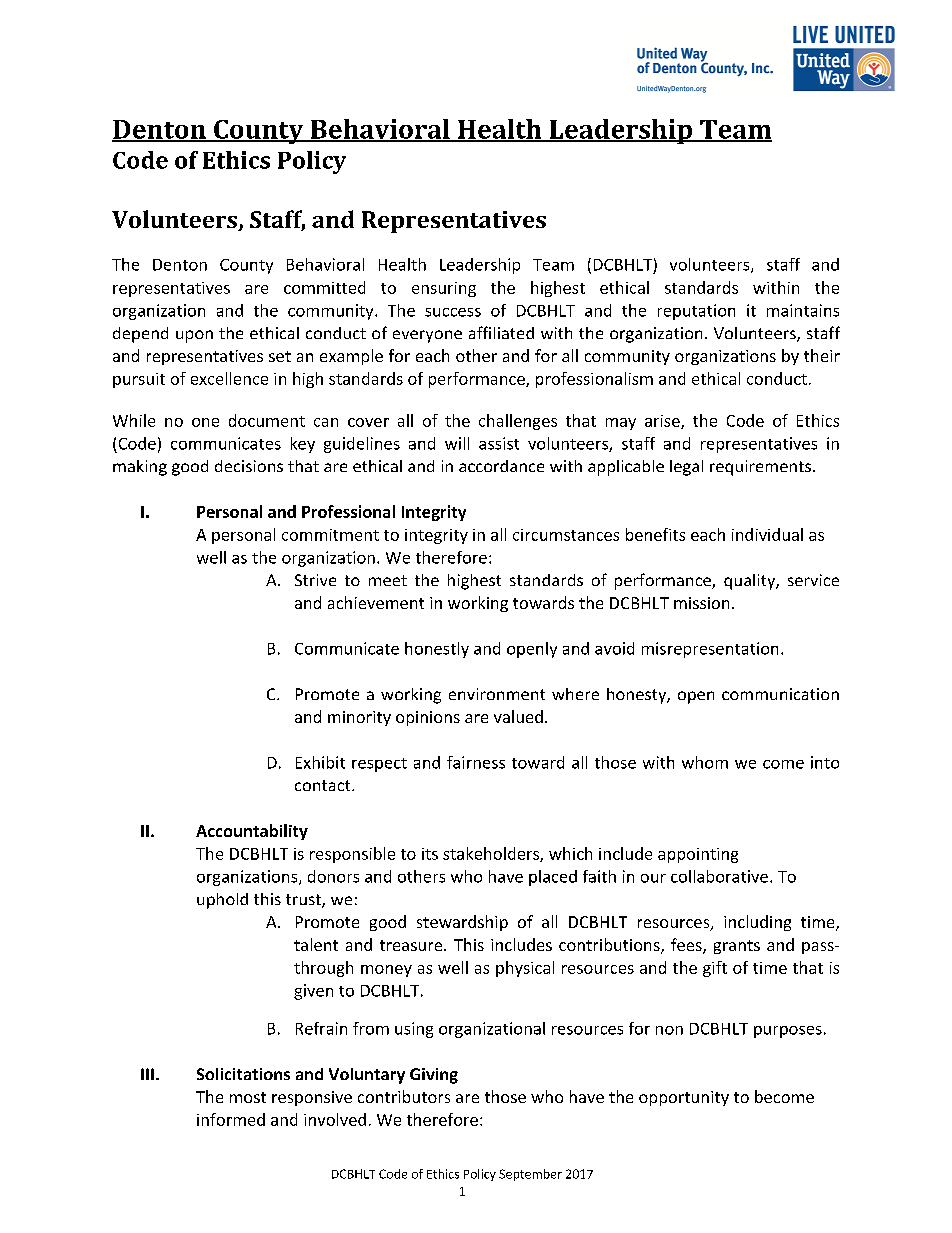 This image has width=952, height=1233. Describe the element at coordinates (315, 580) in the image. I see `Strive` at that location.
